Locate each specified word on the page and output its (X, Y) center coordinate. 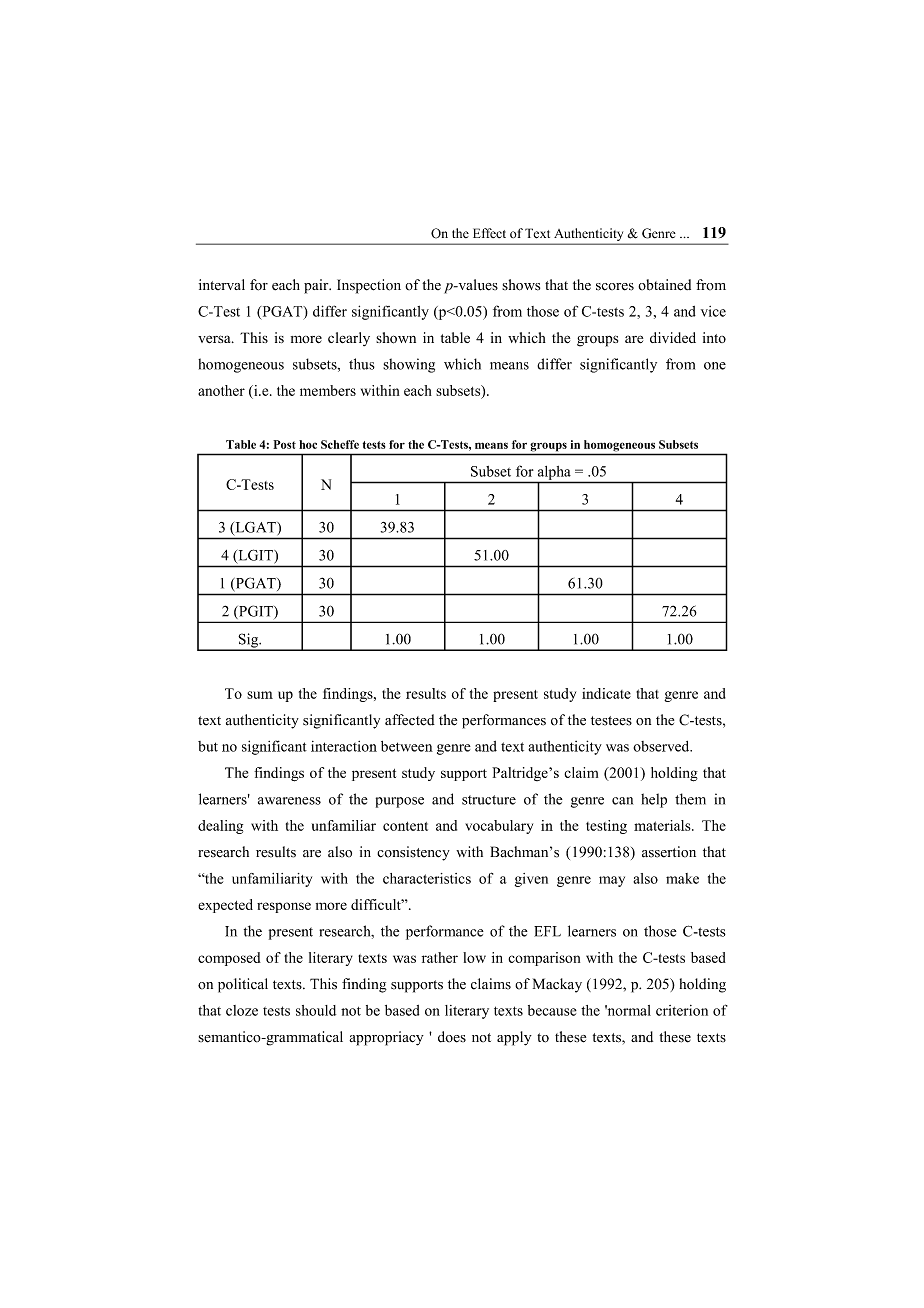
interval (222, 284)
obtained (664, 285)
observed (662, 746)
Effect (489, 233)
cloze (242, 1010)
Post (284, 444)
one (715, 366)
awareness (289, 801)
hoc (308, 444)
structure (489, 800)
